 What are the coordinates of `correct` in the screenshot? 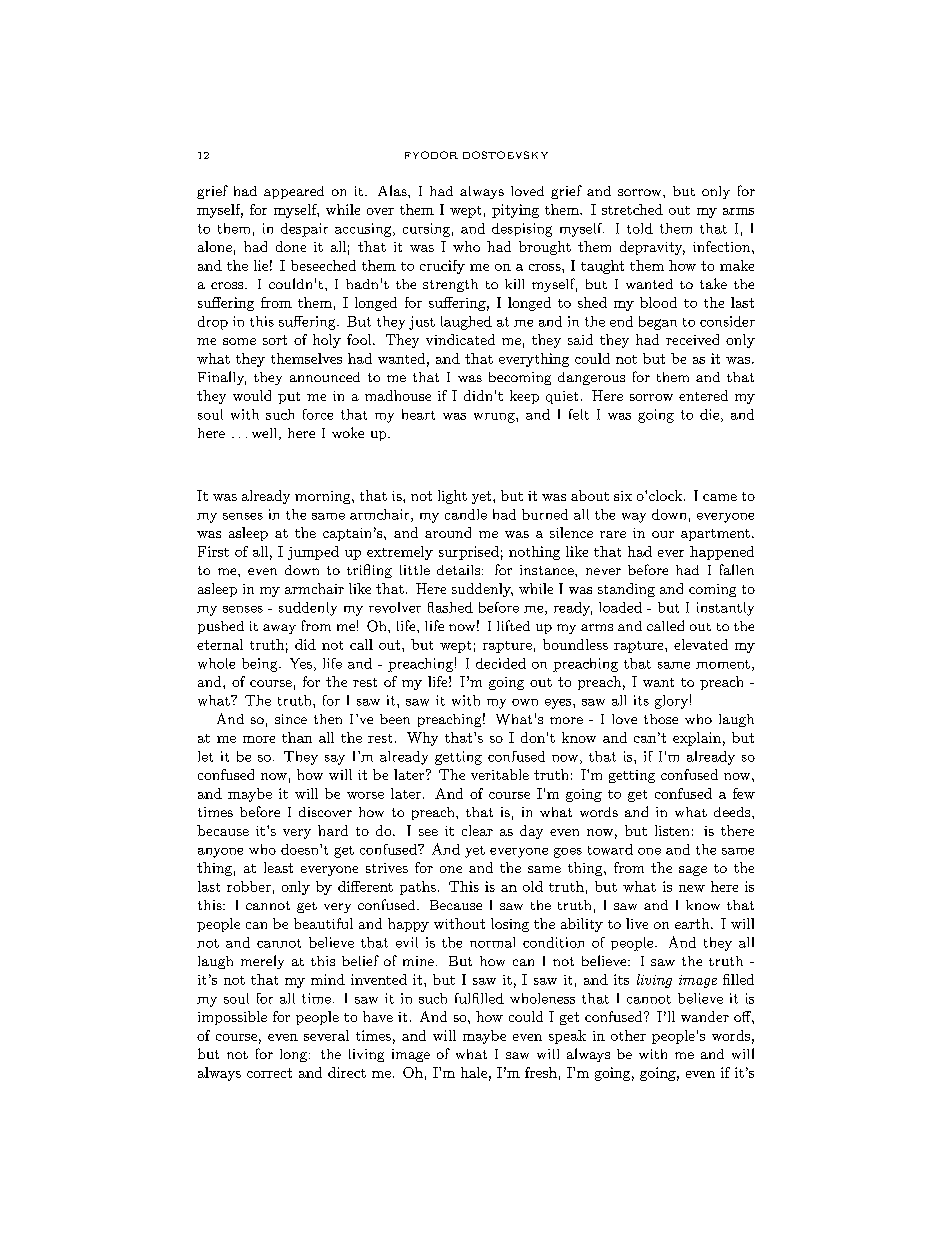 It's located at (269, 1073).
